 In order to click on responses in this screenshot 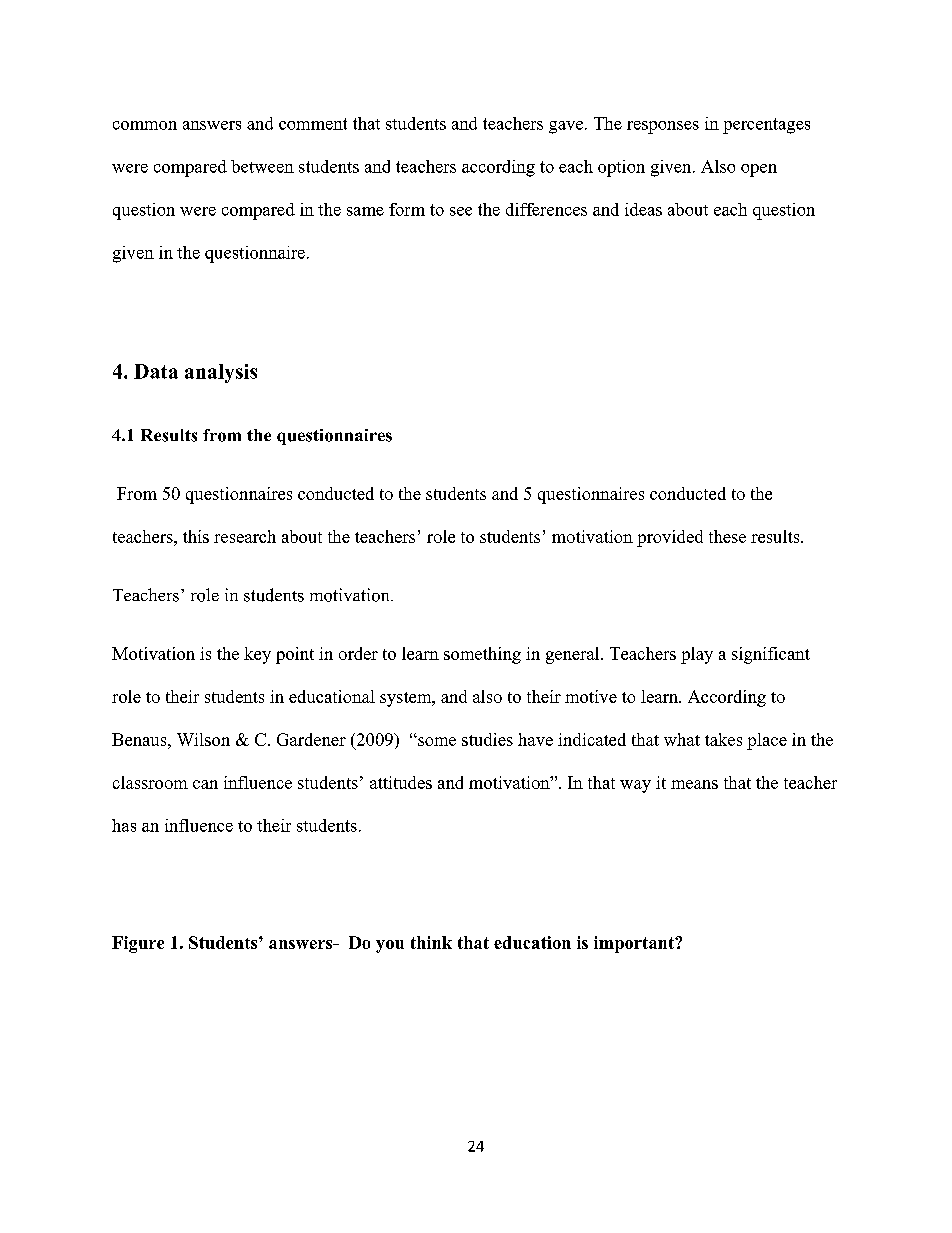, I will do `click(663, 127)`.
